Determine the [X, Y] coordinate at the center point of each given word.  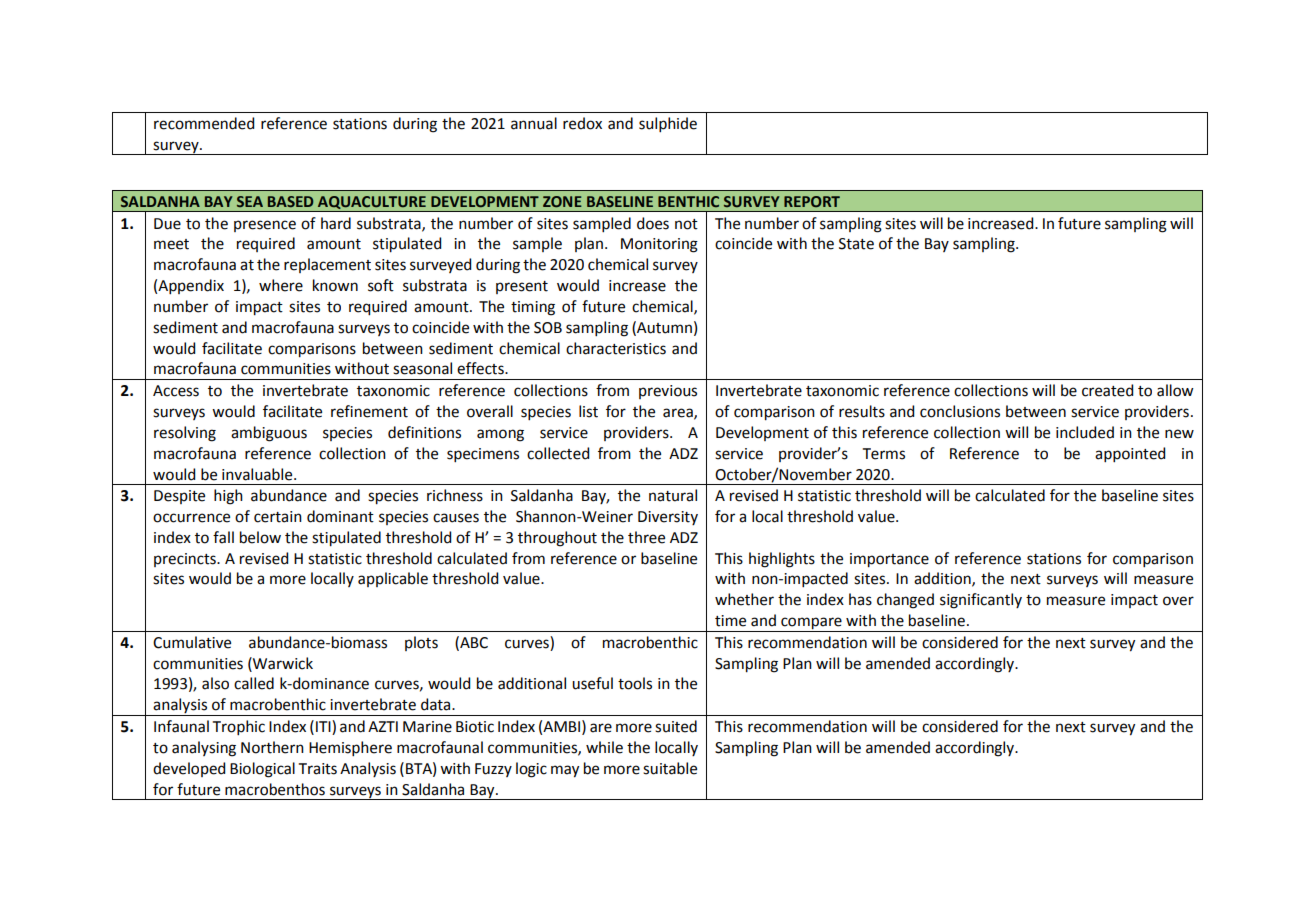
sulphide [668, 124]
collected [558, 453]
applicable [393, 579]
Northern [272, 747]
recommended [204, 123]
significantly [981, 601]
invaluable [258, 474]
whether [744, 599]
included [1085, 432]
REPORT [812, 201]
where [281, 285]
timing [533, 308]
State [856, 244]
